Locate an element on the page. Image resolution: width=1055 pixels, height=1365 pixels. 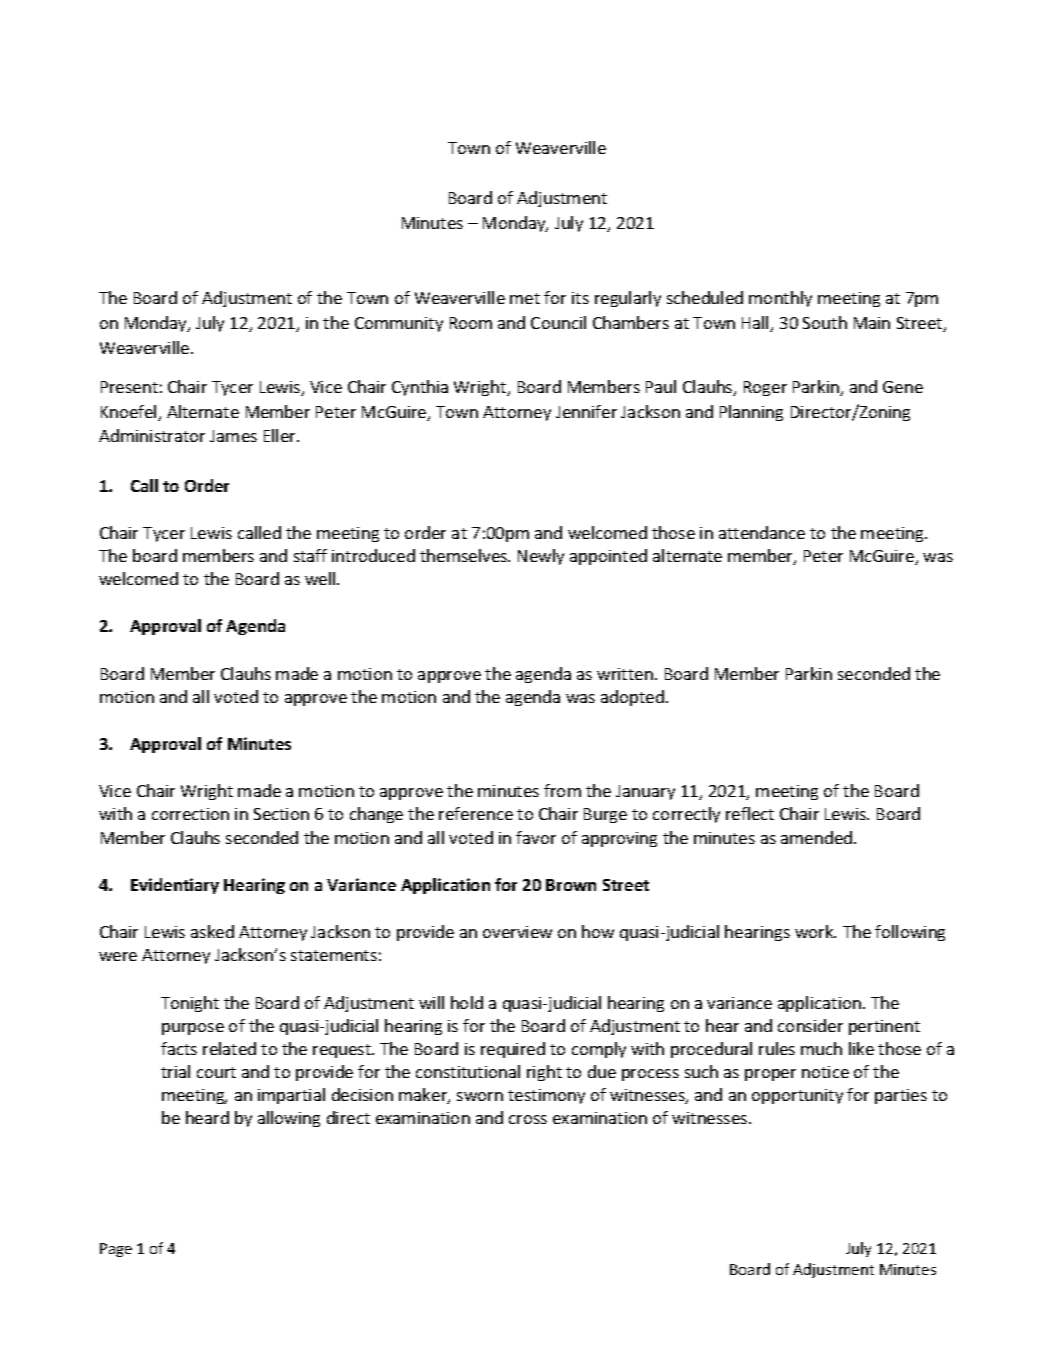
hold is located at coordinates (467, 1002).
